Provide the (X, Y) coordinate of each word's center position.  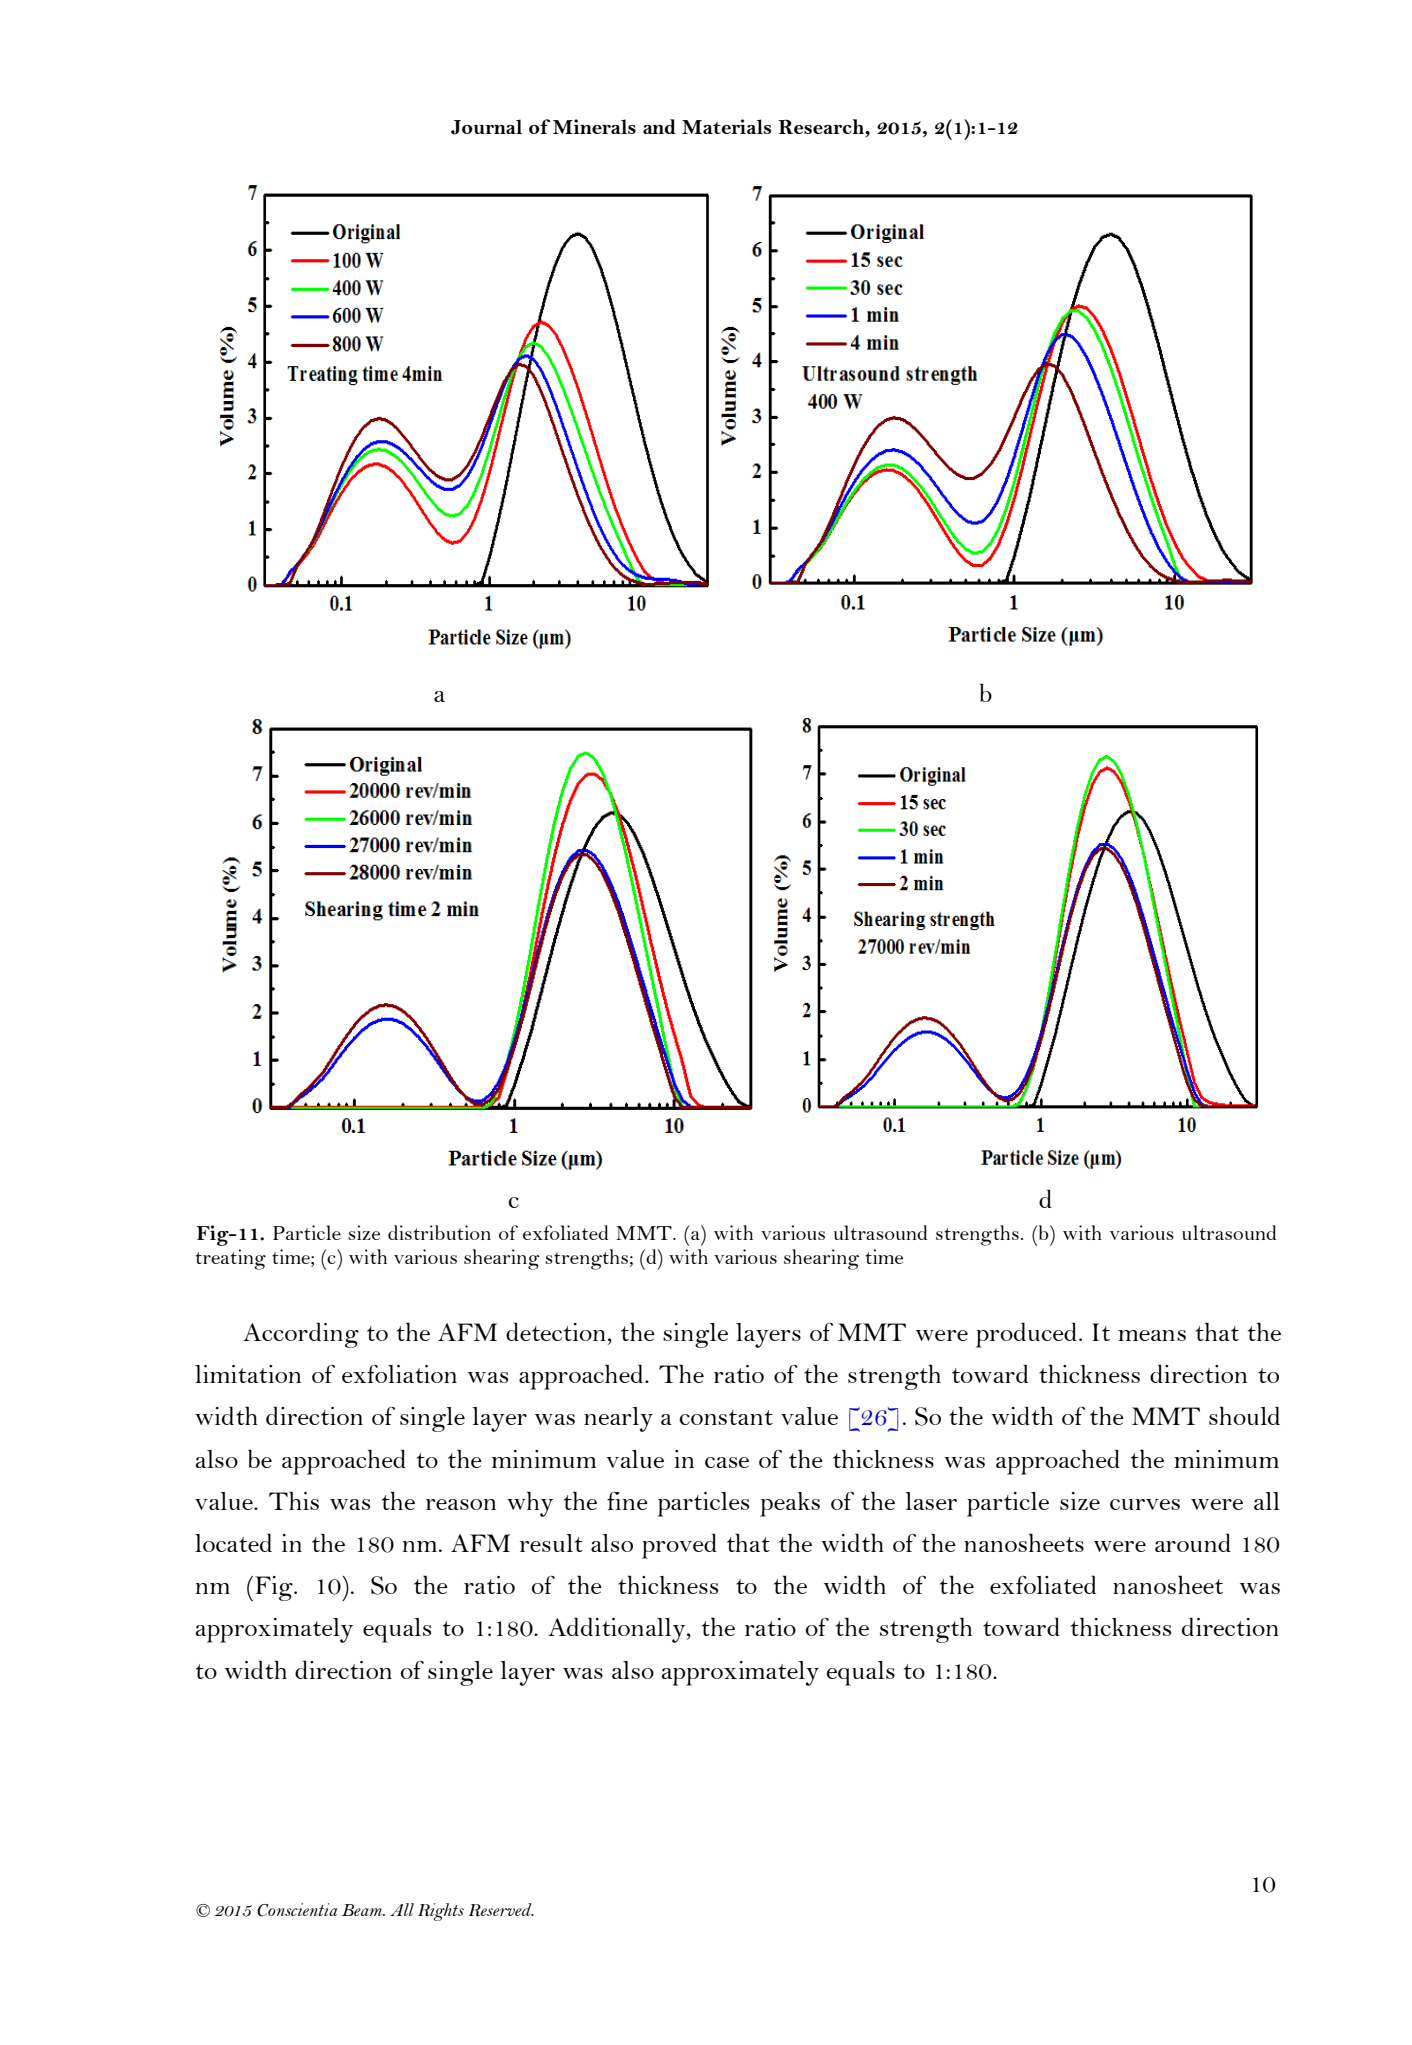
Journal (486, 127)
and (659, 126)
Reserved (501, 1910)
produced (1026, 1335)
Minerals (594, 126)
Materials (726, 126)
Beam (363, 1910)
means (1152, 1335)
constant (726, 1417)
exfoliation (399, 1374)
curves (1145, 1504)
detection (556, 1331)
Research (822, 126)
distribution (439, 1232)
